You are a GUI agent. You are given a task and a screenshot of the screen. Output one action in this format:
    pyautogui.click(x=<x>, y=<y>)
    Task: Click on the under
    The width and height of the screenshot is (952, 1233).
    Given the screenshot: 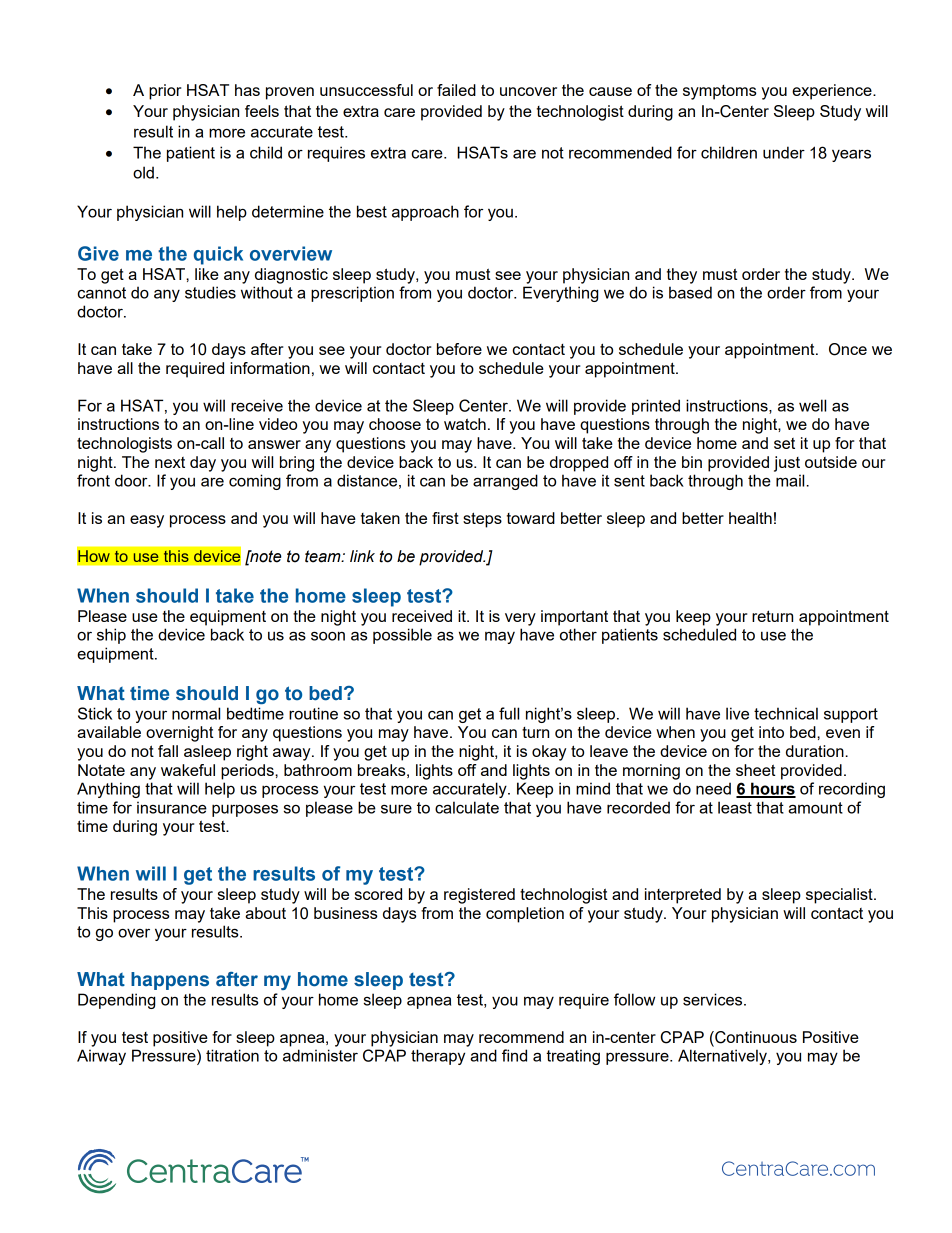 What is the action you would take?
    pyautogui.click(x=784, y=152)
